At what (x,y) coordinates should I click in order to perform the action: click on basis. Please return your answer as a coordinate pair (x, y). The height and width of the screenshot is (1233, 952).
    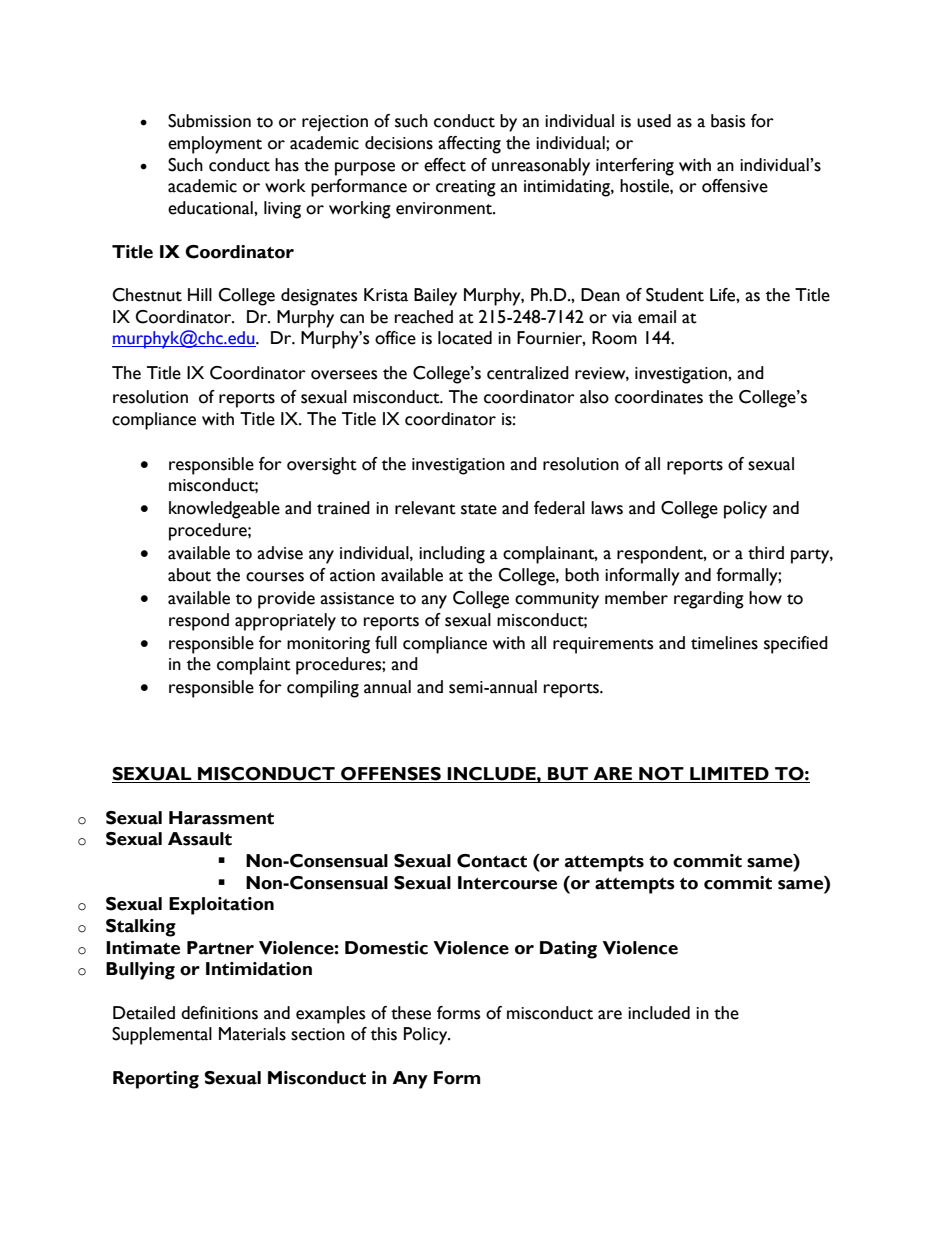
    Looking at the image, I should click on (728, 121).
